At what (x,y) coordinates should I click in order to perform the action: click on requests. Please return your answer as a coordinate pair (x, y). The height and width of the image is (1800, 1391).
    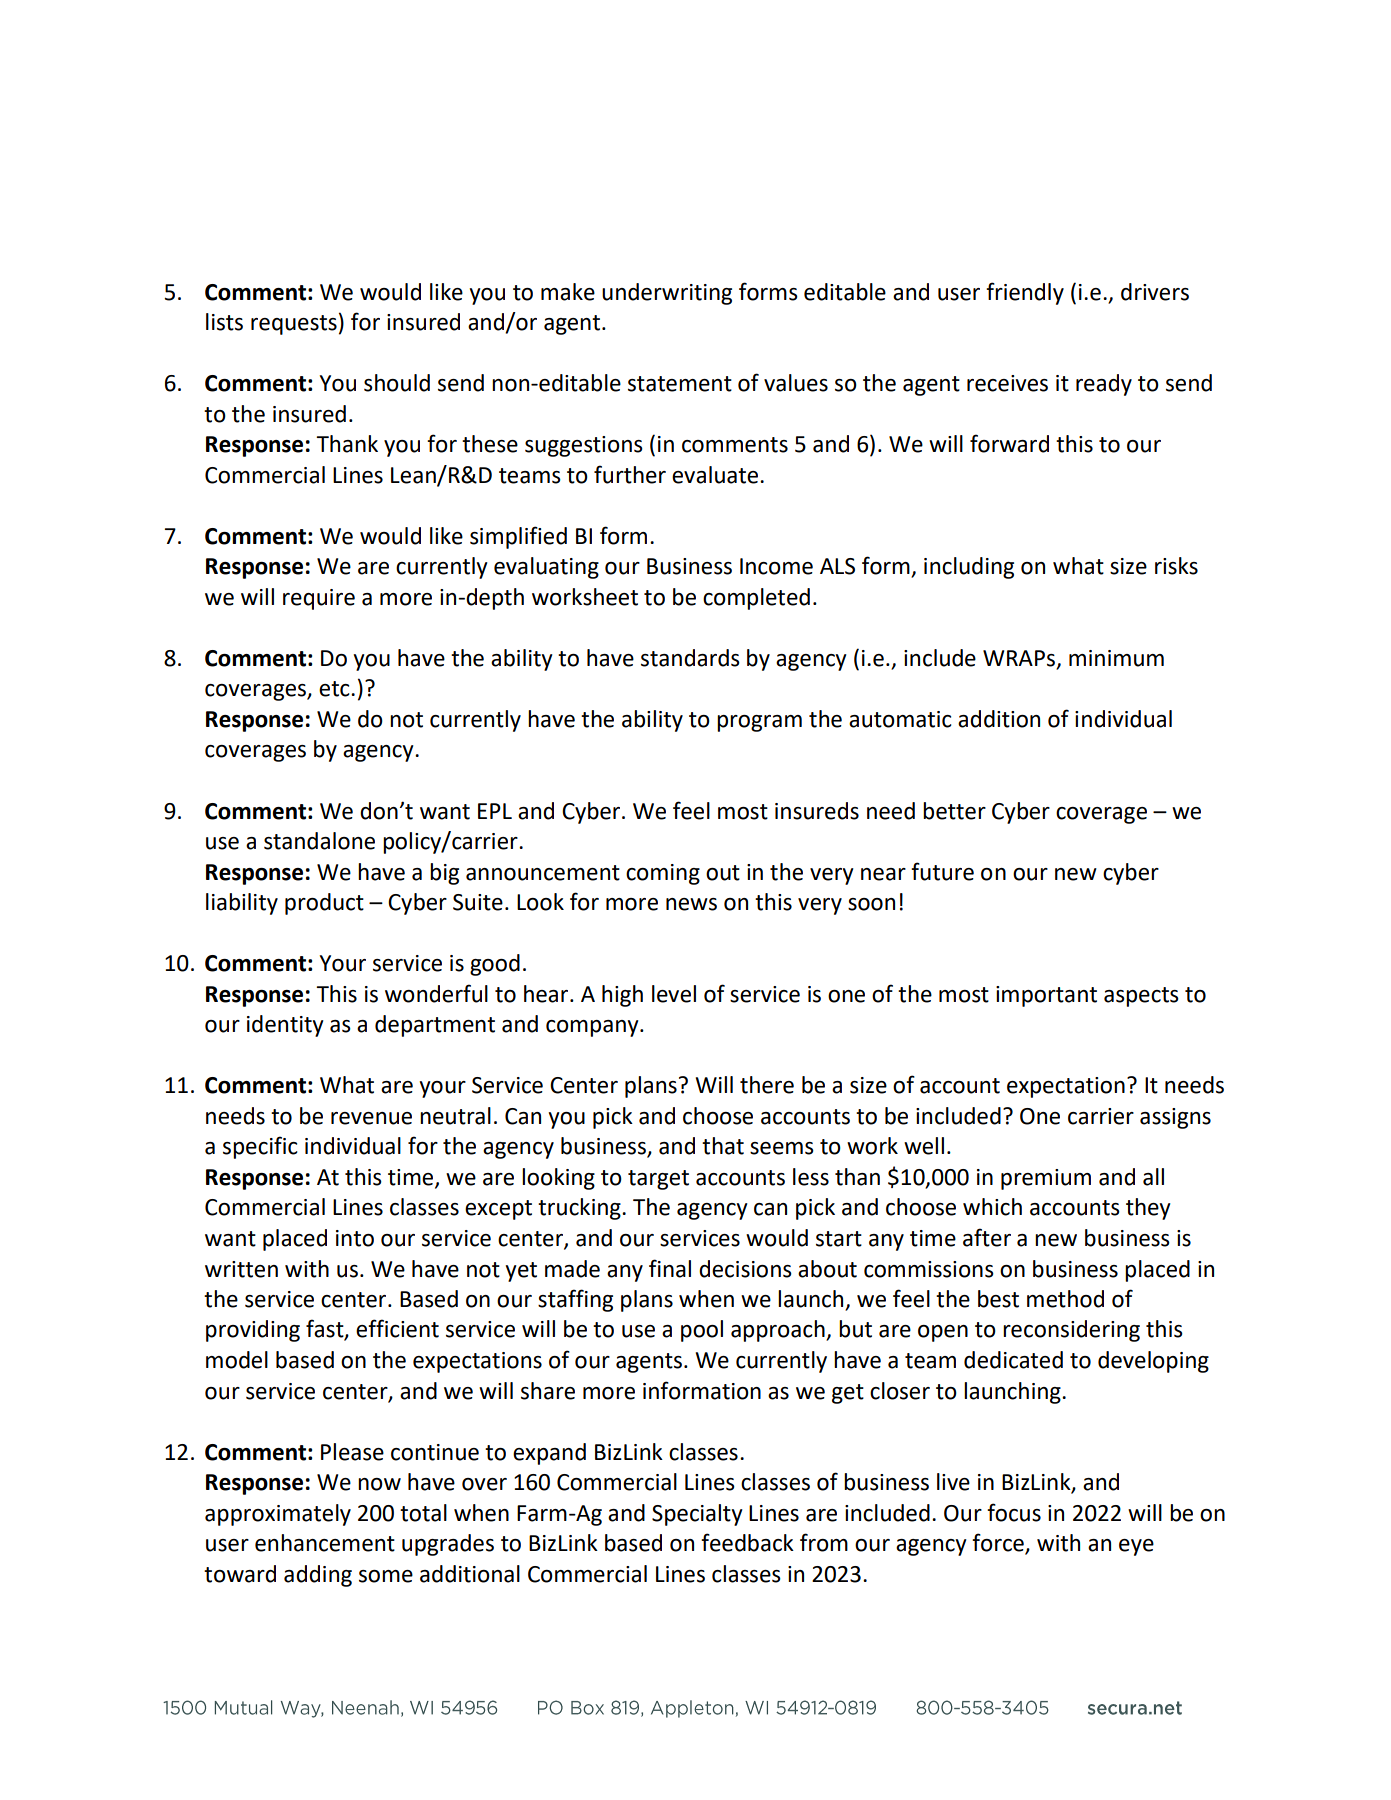
    Looking at the image, I should click on (294, 325).
